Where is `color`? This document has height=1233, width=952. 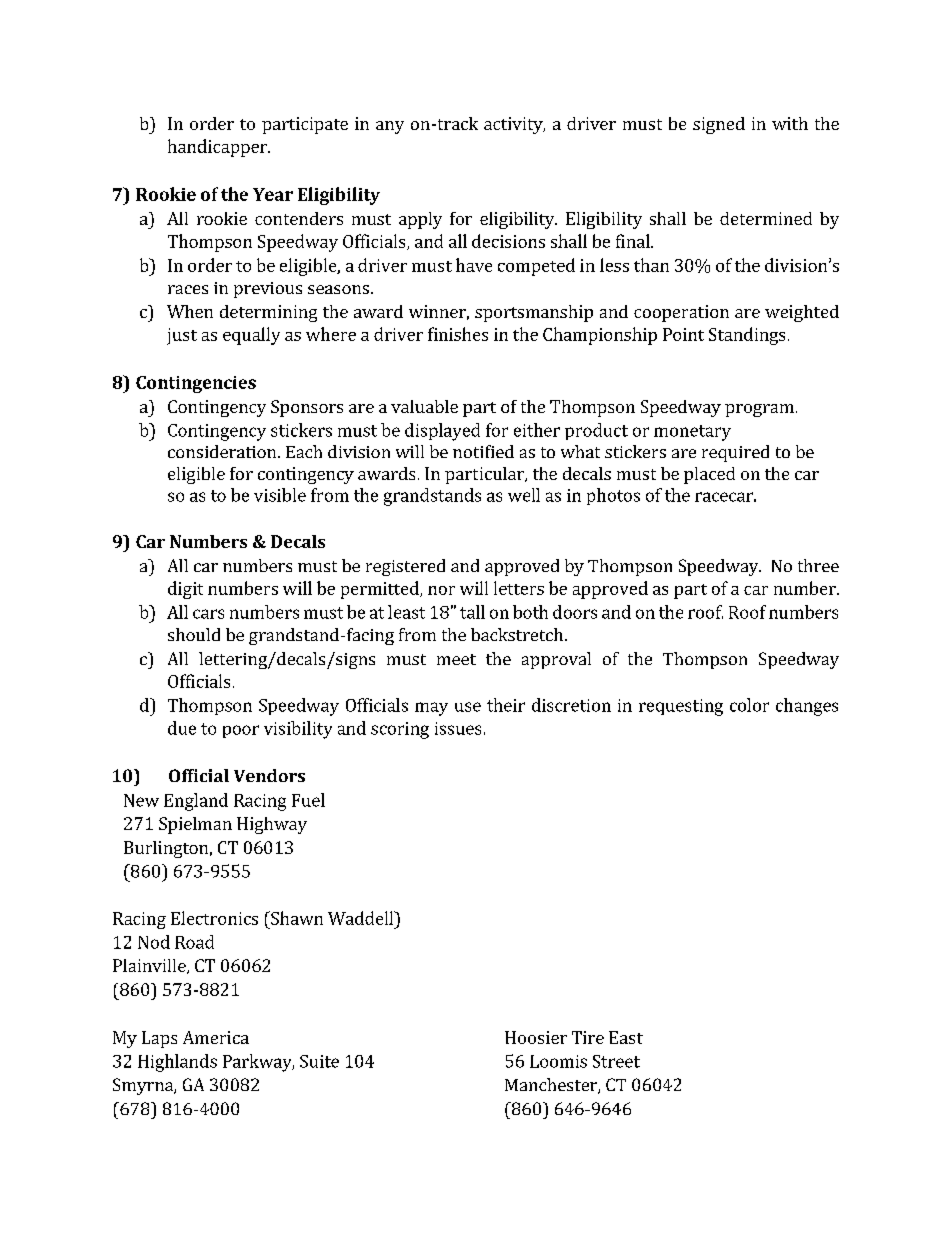
color is located at coordinates (749, 705).
